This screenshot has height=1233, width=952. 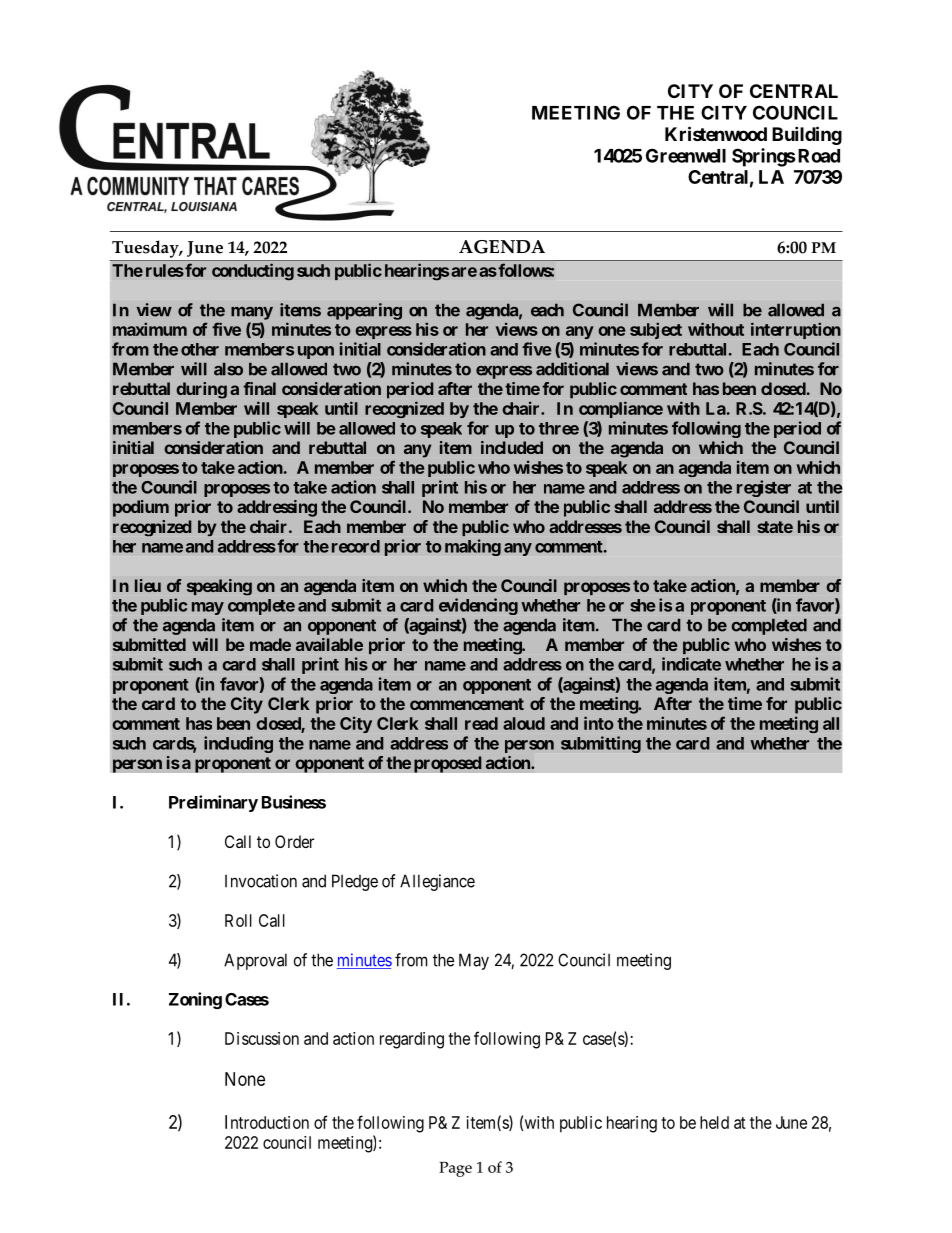 I want to click on many, so click(x=252, y=313).
